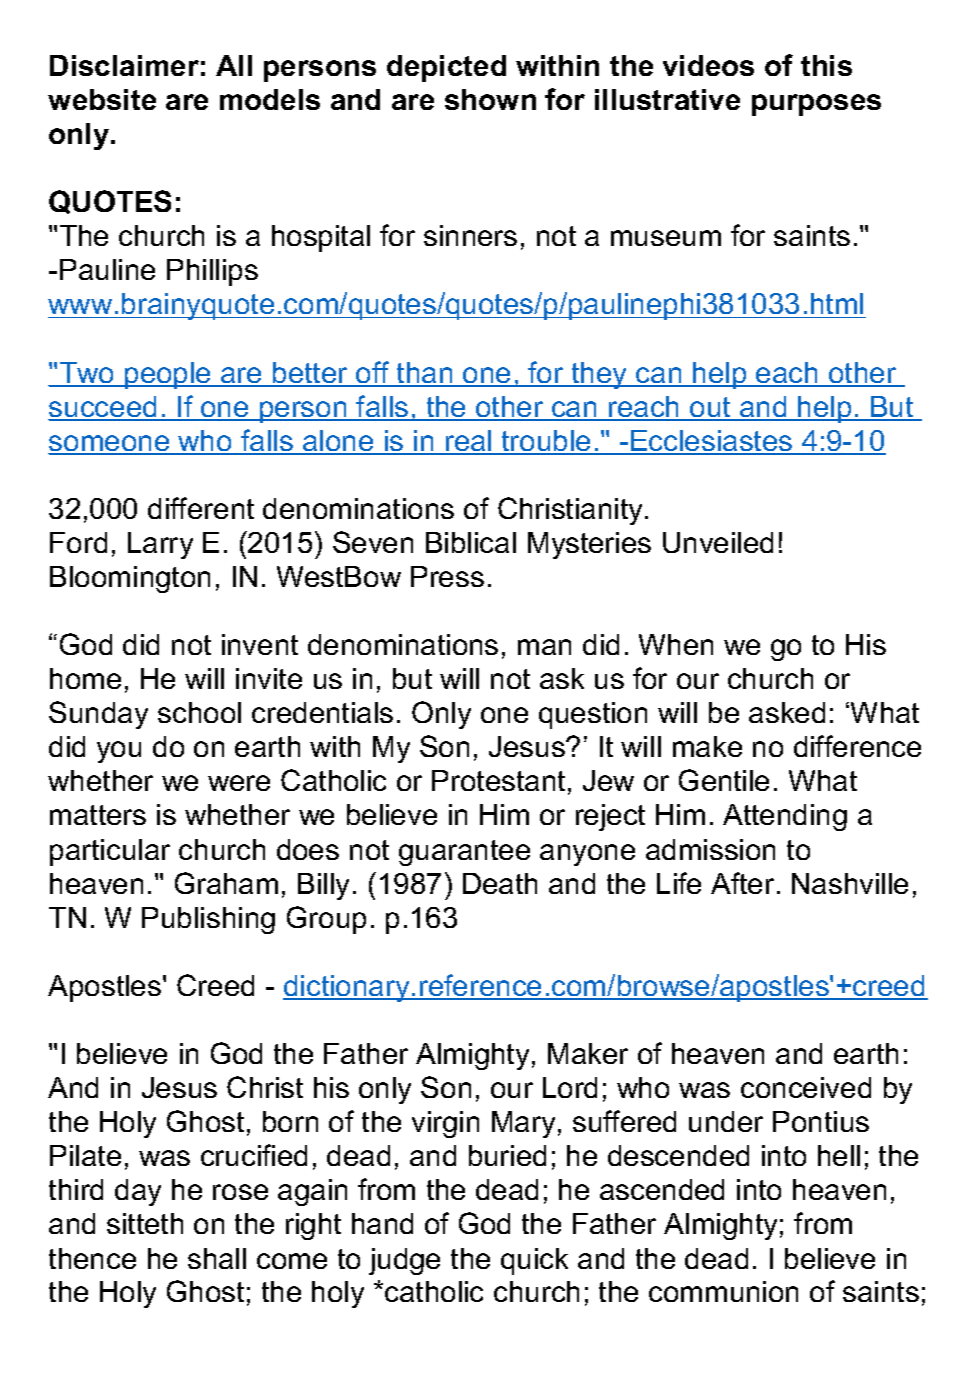 The height and width of the screenshot is (1390, 978). What do you see at coordinates (712, 442) in the screenshot?
I see `Ecclesiastes` at bounding box center [712, 442].
